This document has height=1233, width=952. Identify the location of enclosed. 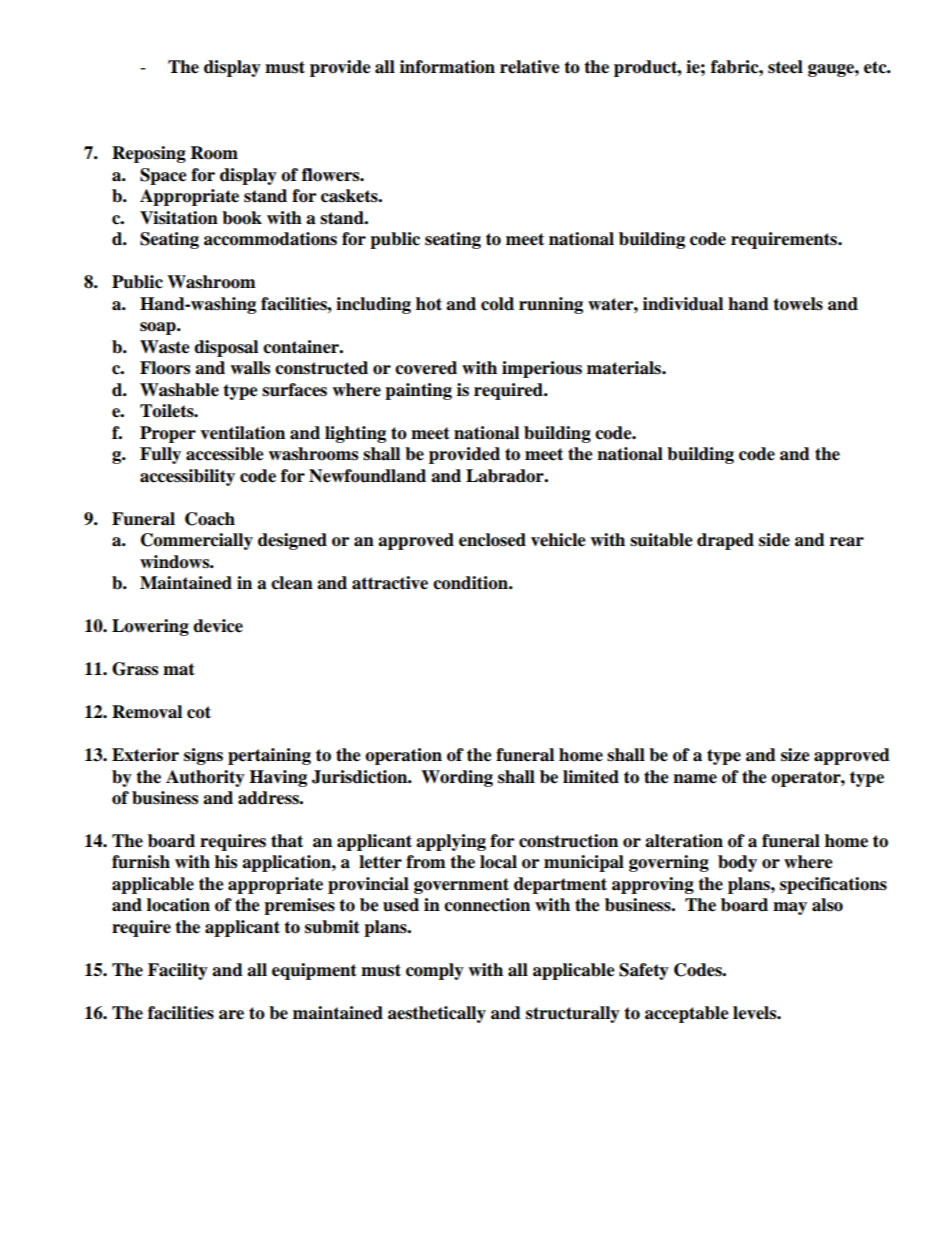
(492, 540).
